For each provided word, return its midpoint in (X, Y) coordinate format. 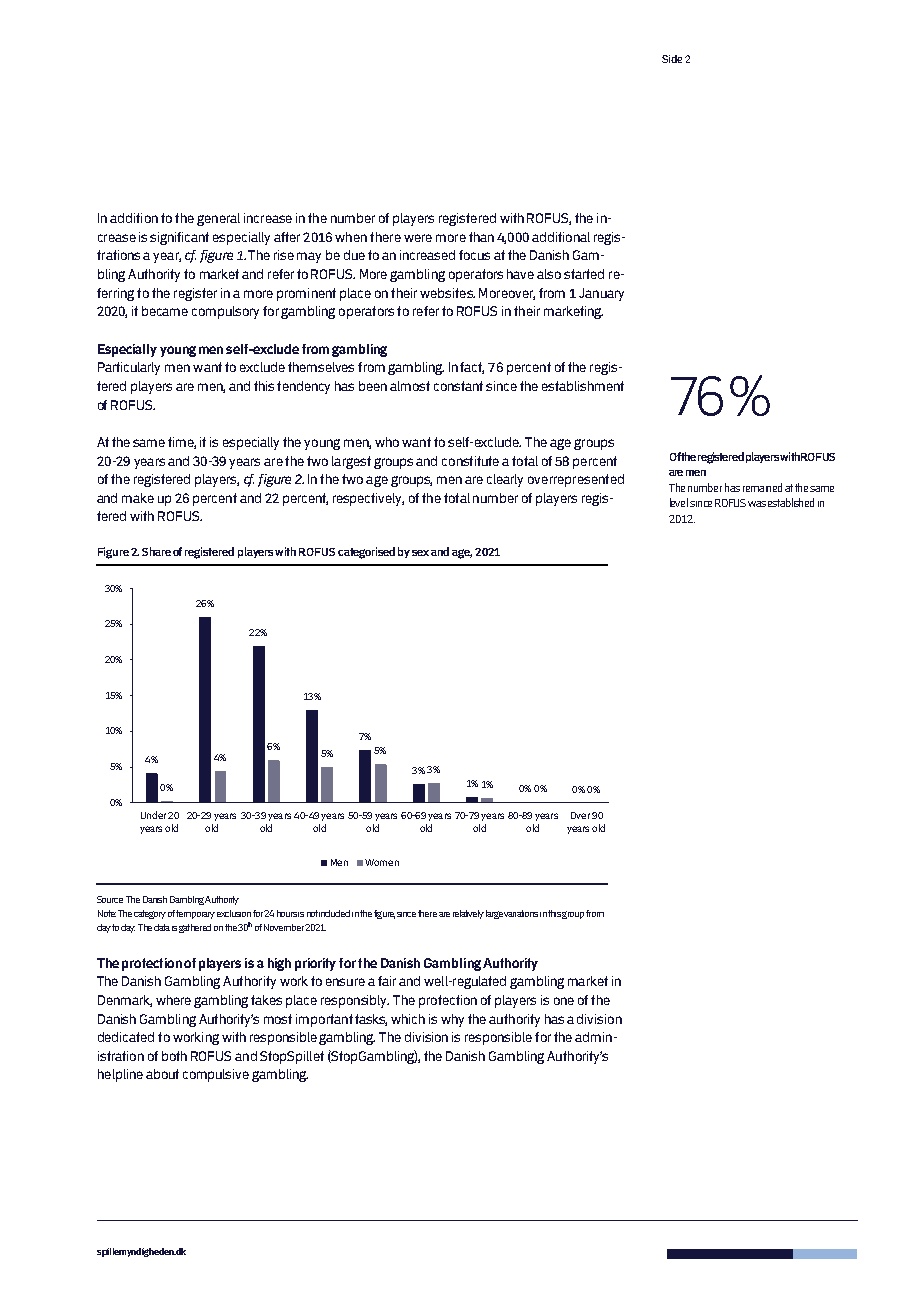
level (679, 502)
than (481, 237)
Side (672, 59)
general (218, 219)
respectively (368, 499)
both (174, 1056)
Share (156, 551)
